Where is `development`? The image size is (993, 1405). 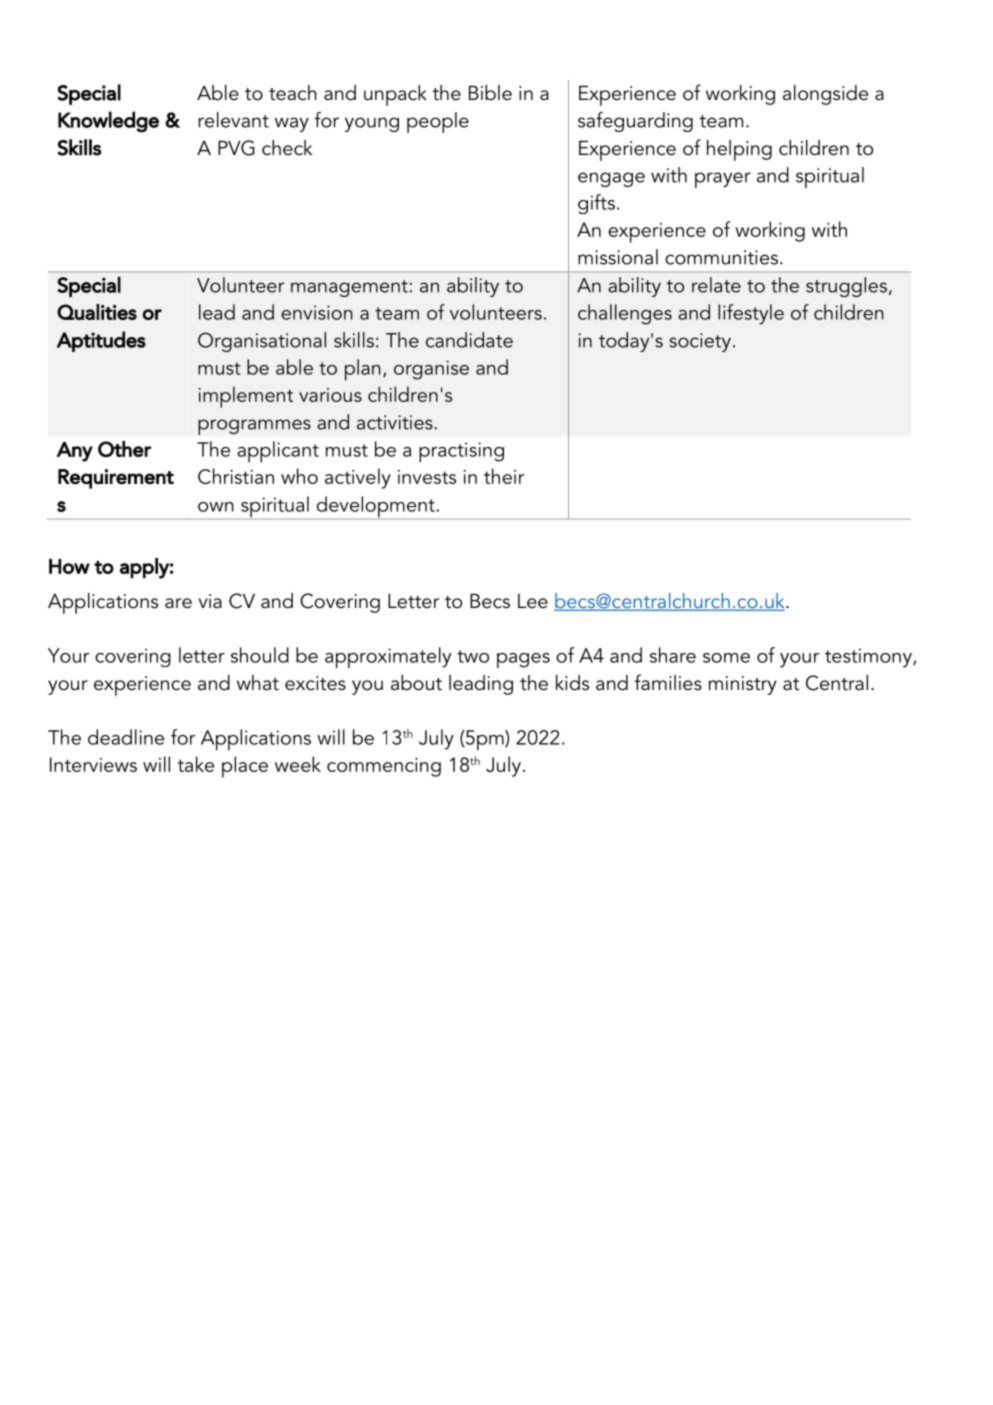
development is located at coordinates (375, 508).
